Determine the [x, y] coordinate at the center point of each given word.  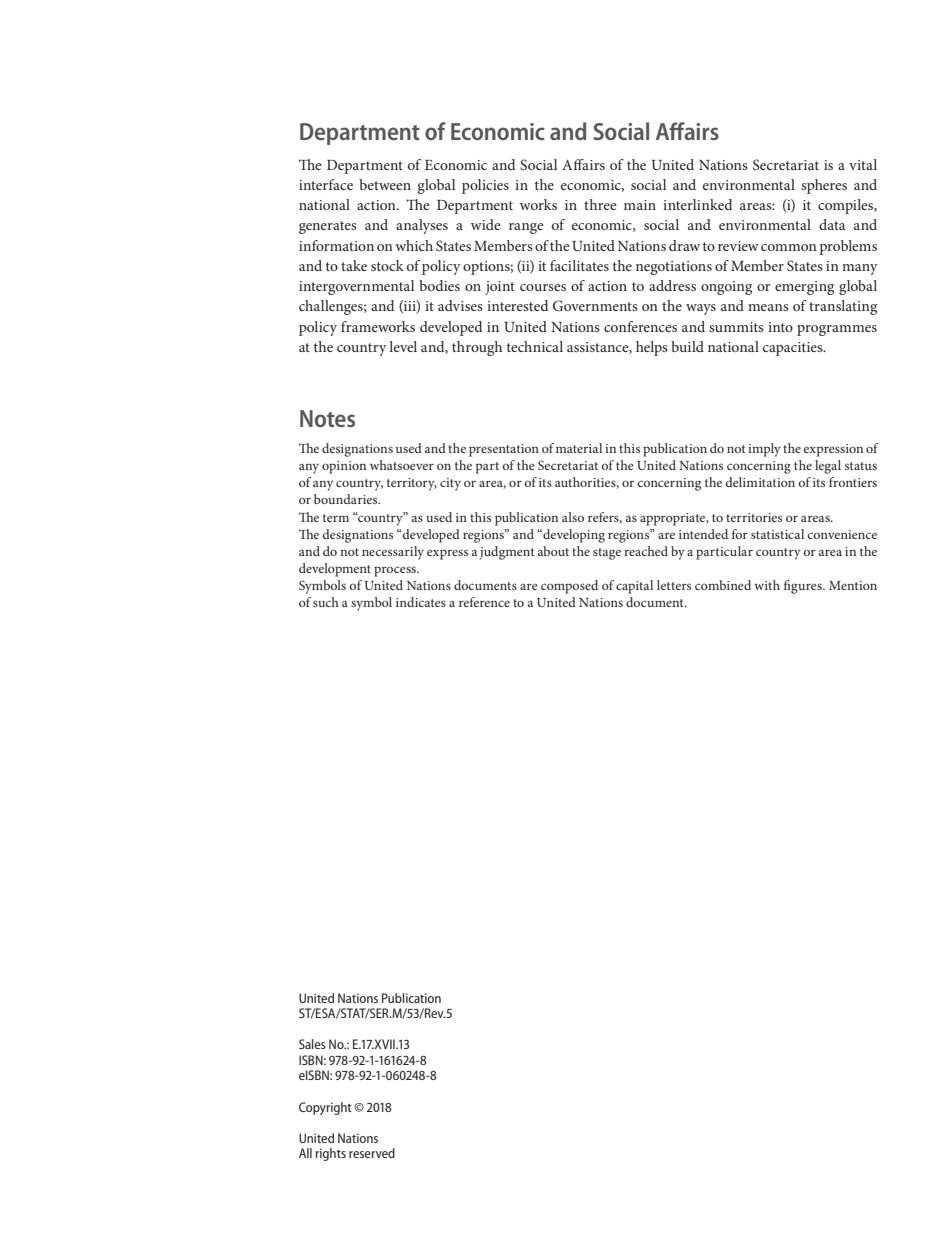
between [385, 184]
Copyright [325, 1108]
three [600, 204]
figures [804, 587]
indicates [421, 602]
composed [569, 587]
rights [331, 1154]
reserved [372, 1153]
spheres [824, 186]
